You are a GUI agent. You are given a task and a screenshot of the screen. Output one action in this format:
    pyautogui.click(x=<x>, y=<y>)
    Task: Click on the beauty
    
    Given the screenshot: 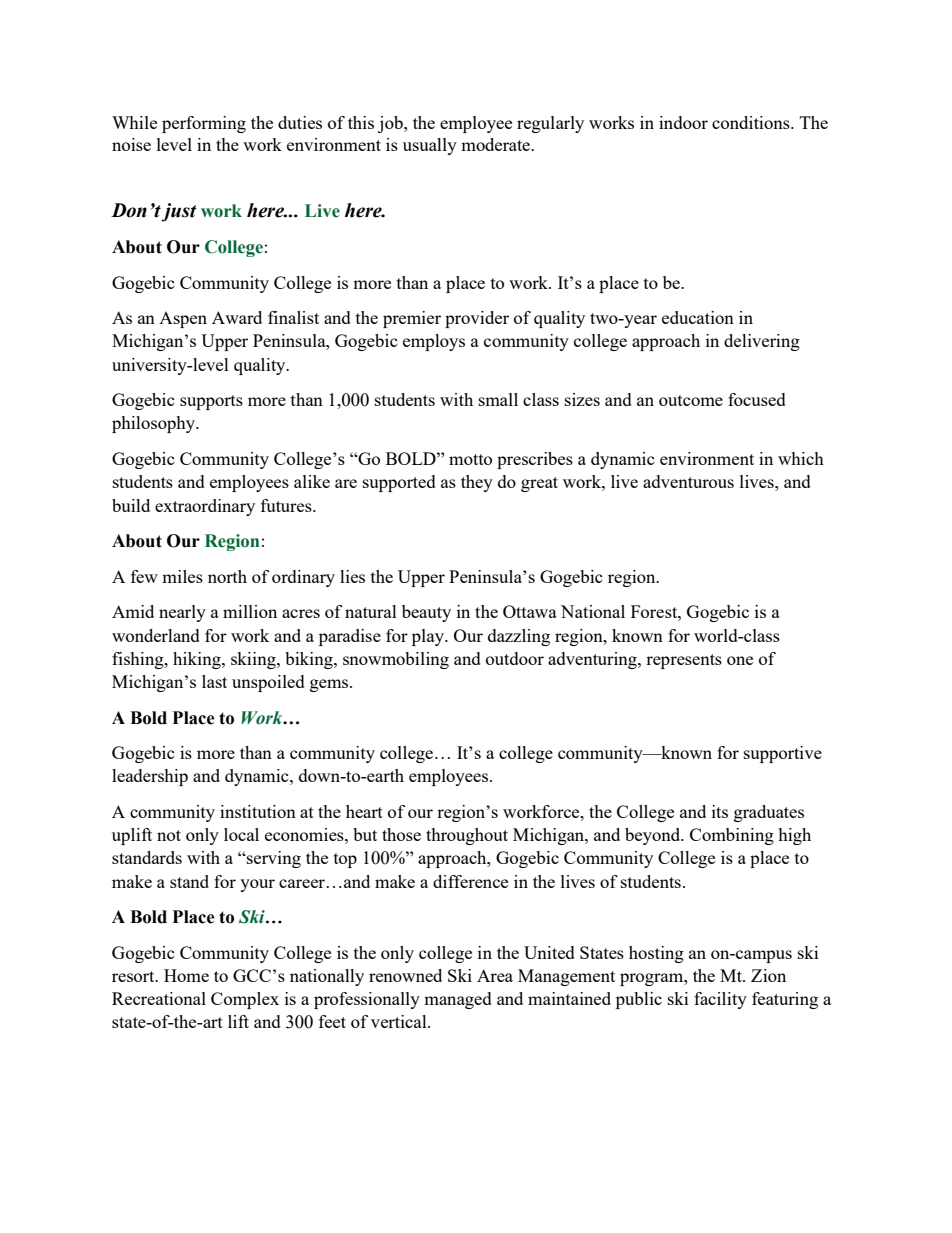 What is the action you would take?
    pyautogui.click(x=426, y=613)
